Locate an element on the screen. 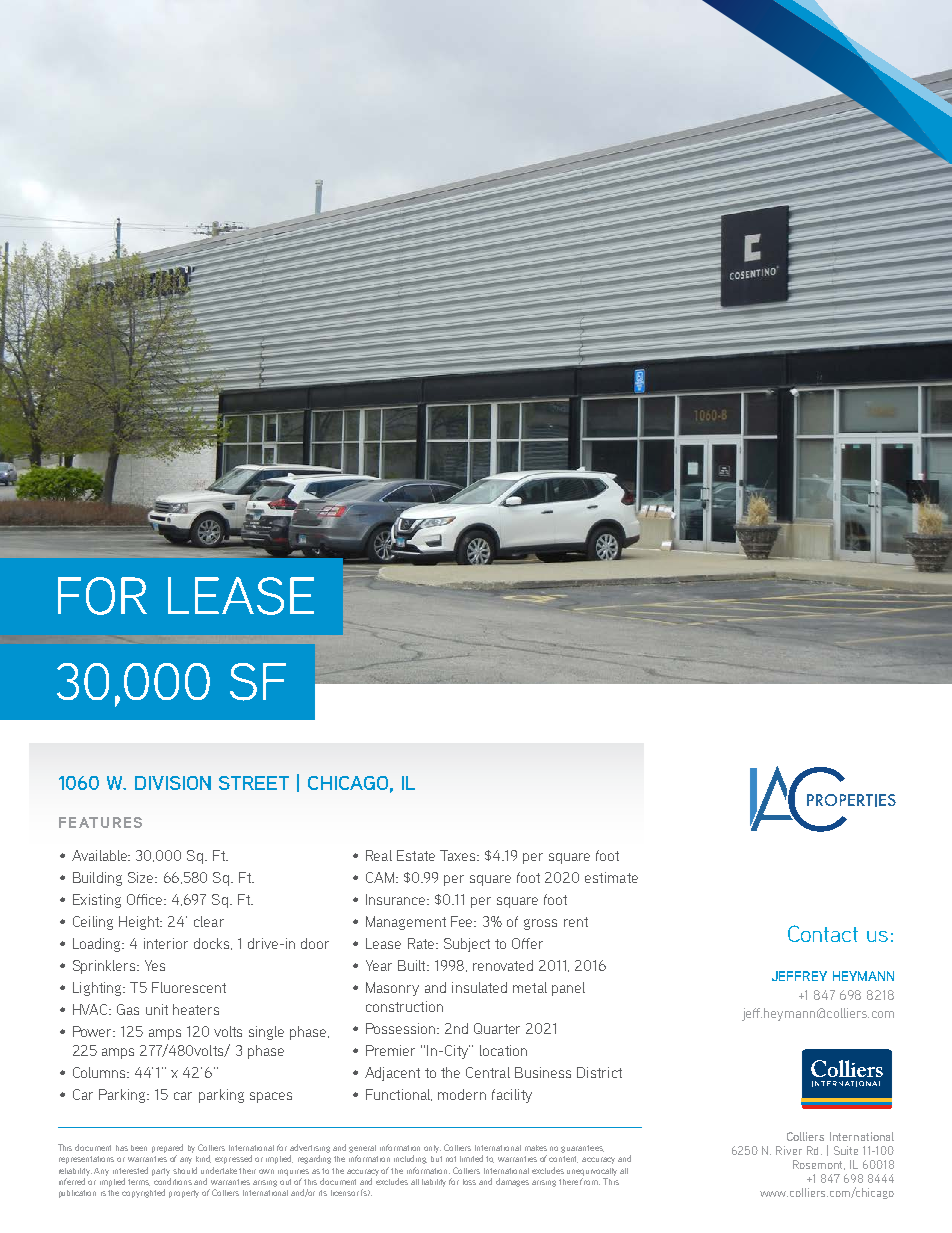 Image resolution: width=952 pixels, height=1233 pixels. unit is located at coordinates (157, 1009).
